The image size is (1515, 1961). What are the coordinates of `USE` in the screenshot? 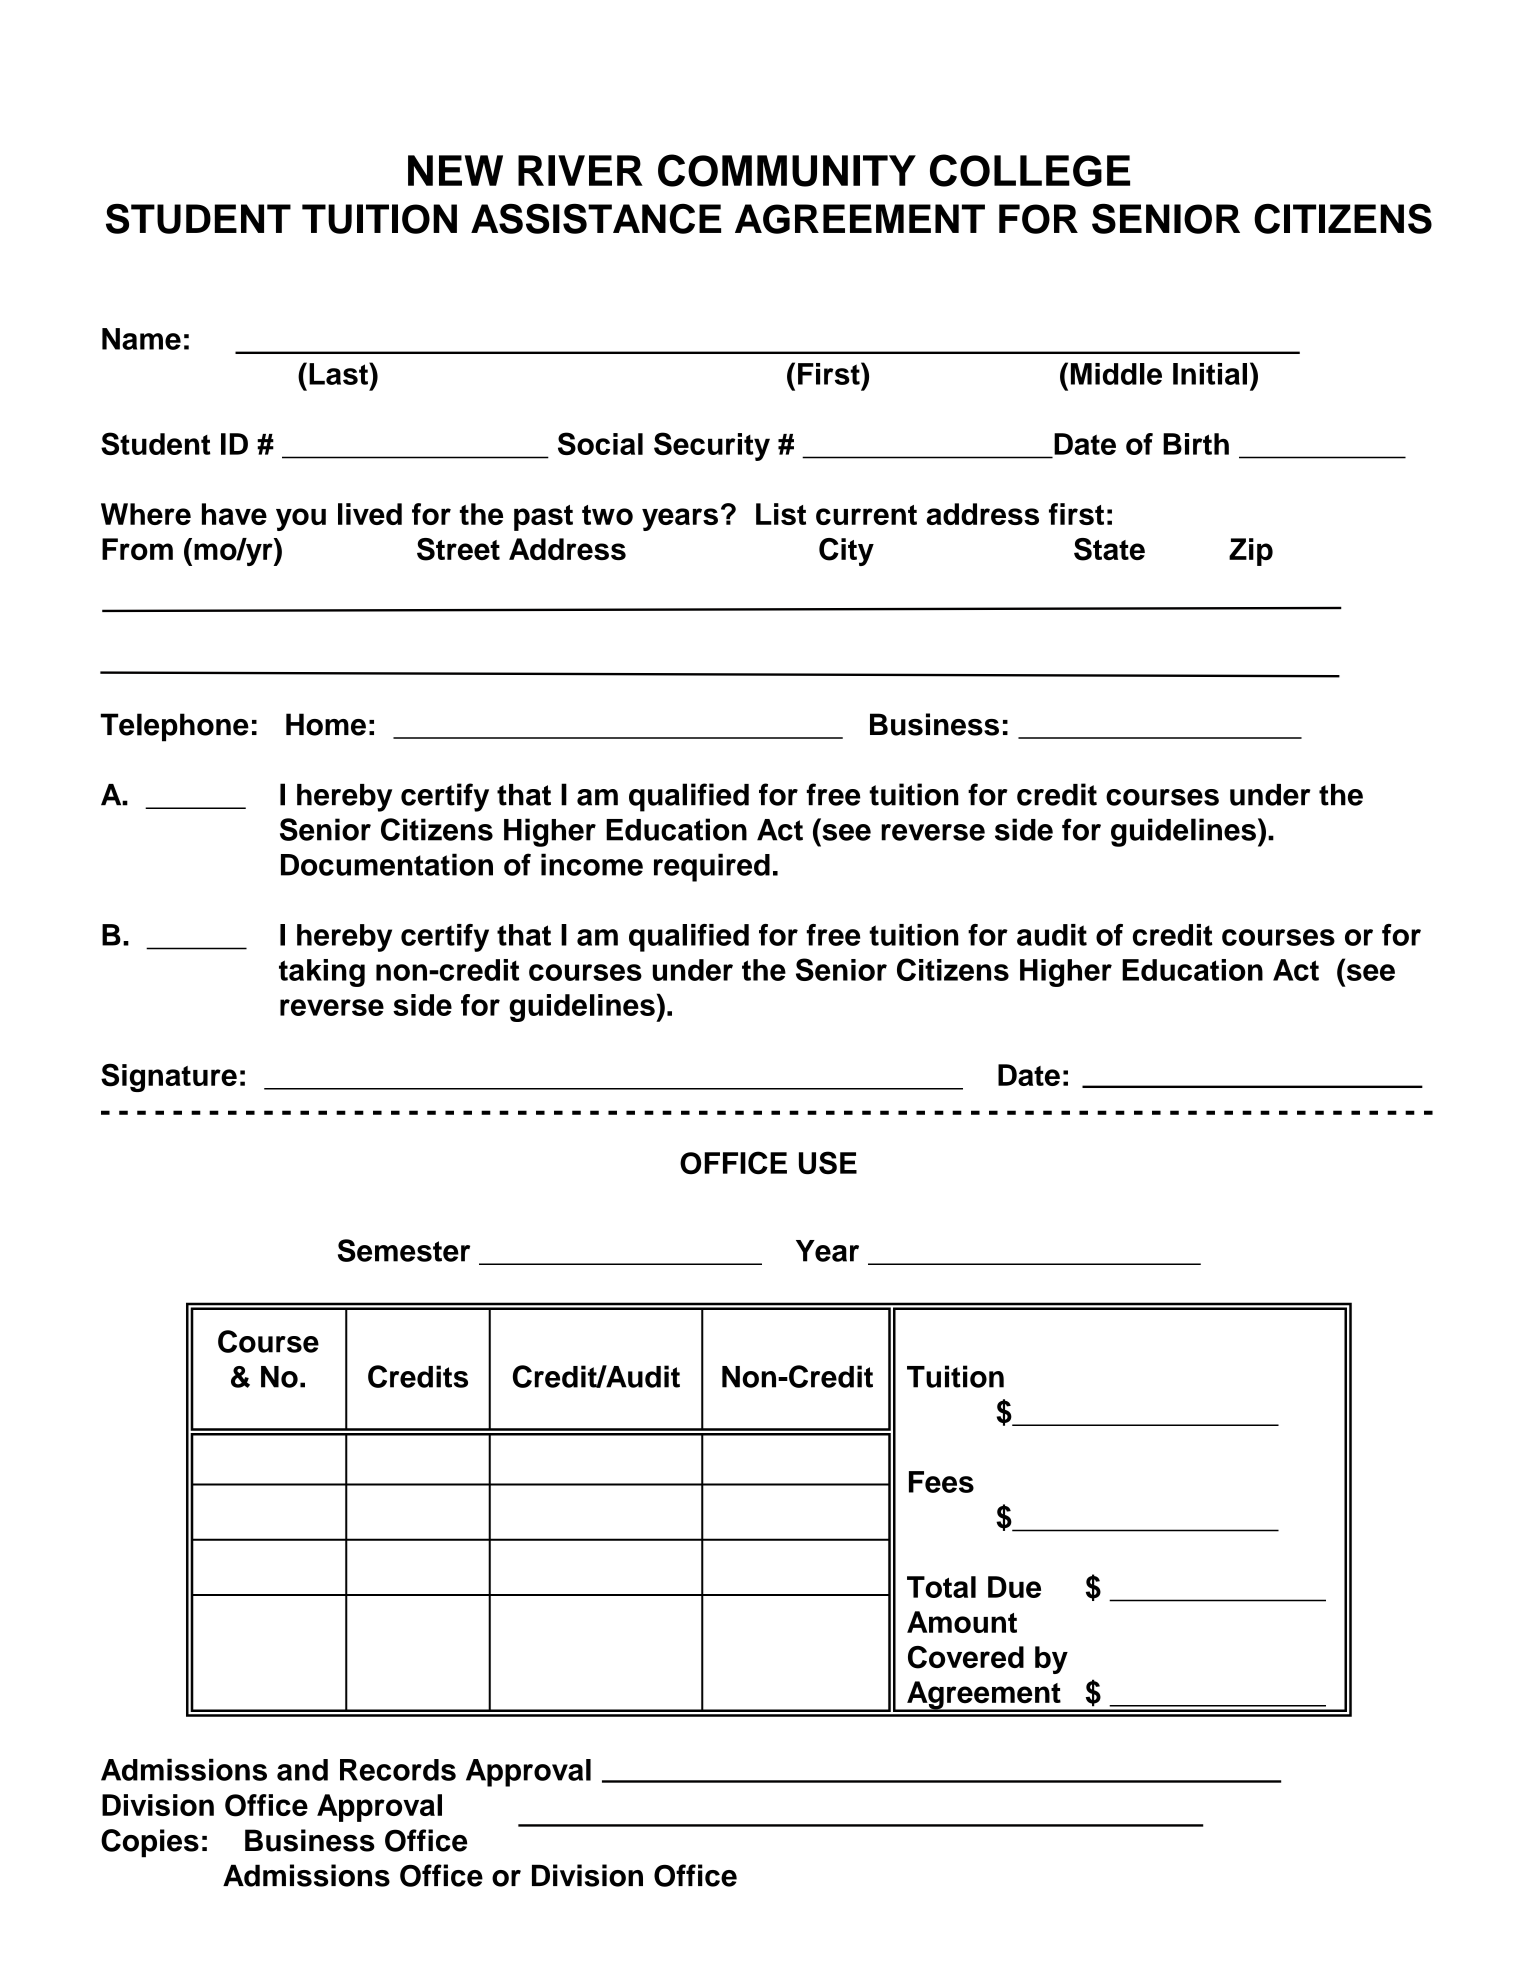 It's located at (828, 1162).
